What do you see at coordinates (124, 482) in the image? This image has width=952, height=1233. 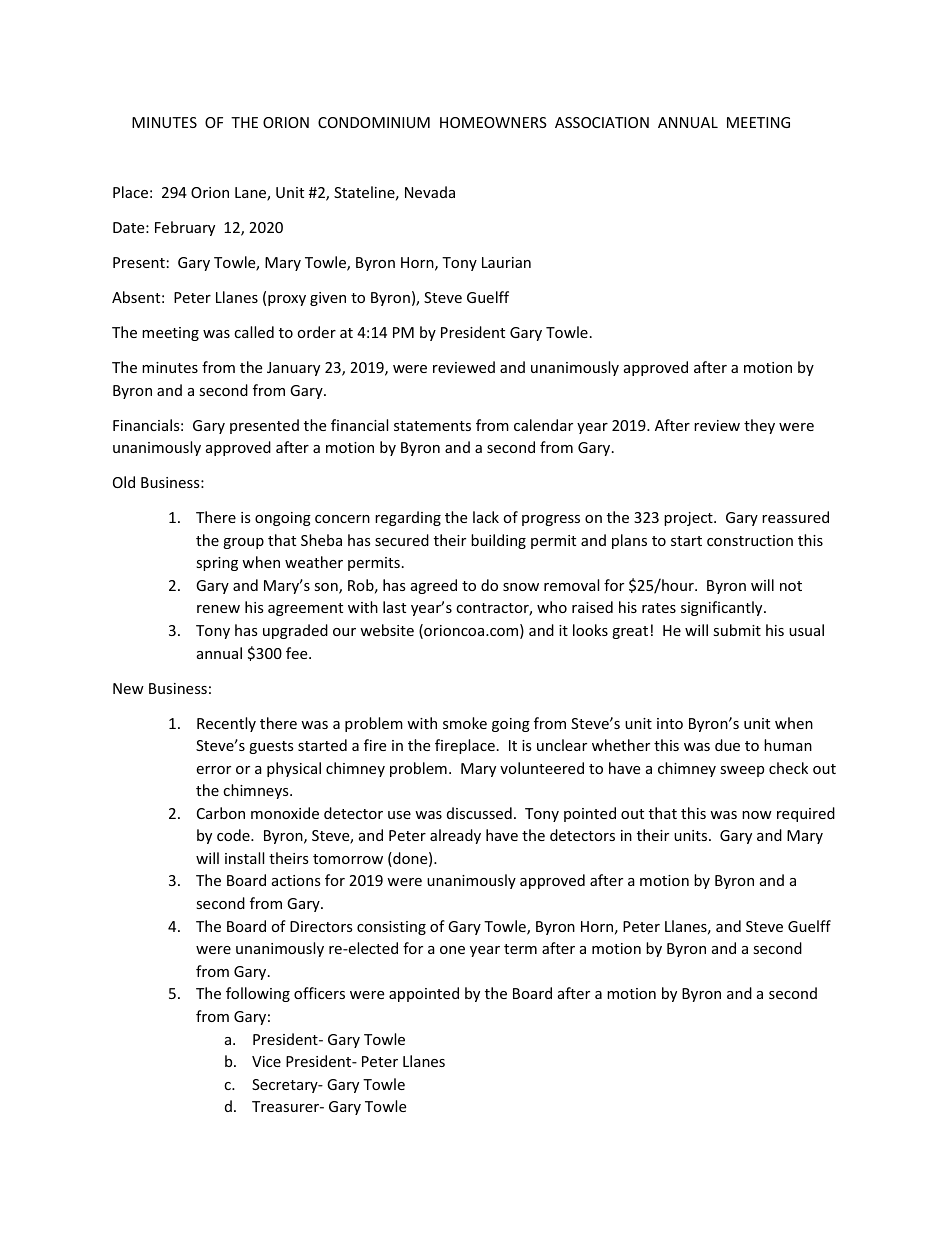 I see `Old` at bounding box center [124, 482].
